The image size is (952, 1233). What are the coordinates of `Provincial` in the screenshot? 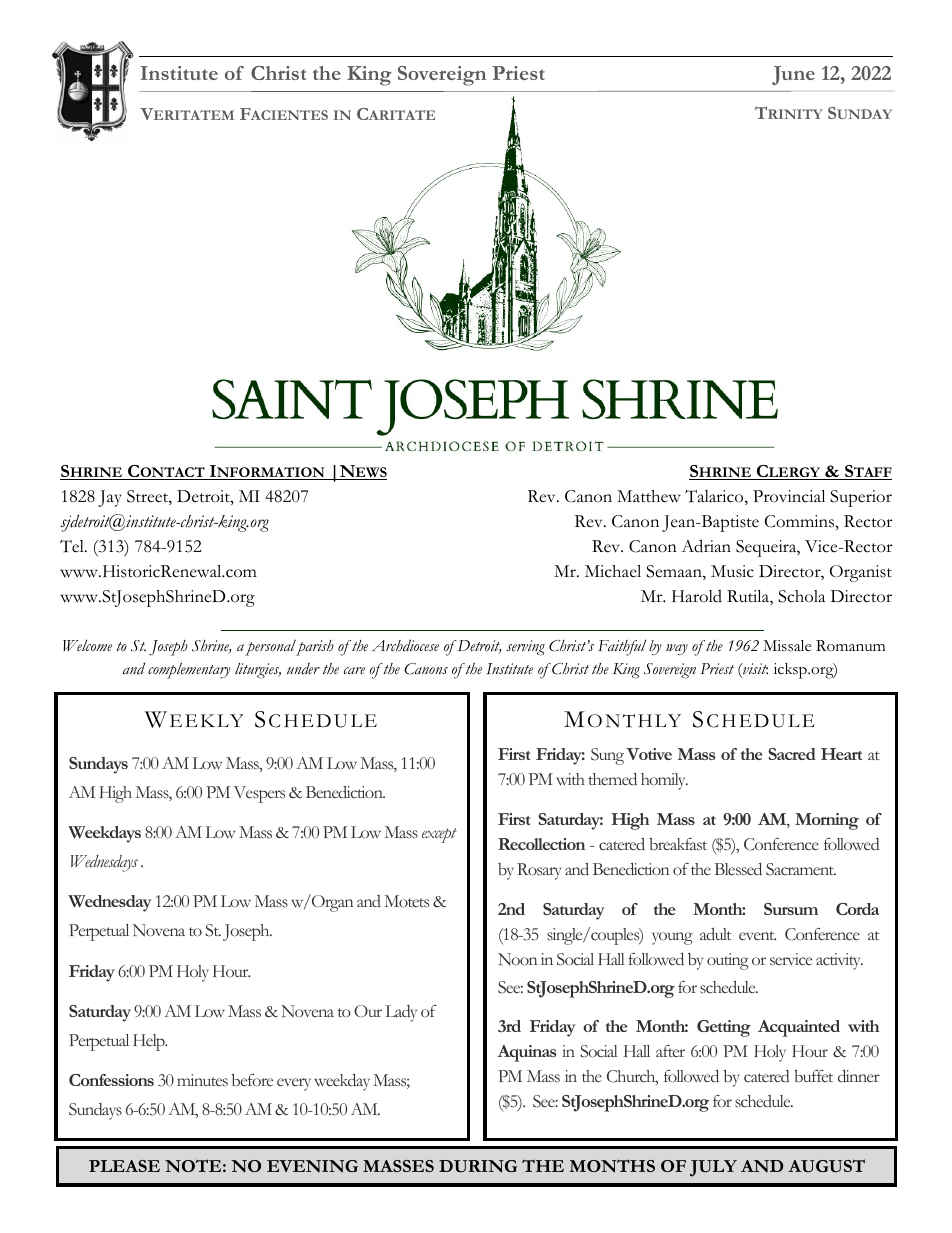 It's located at (789, 496).
